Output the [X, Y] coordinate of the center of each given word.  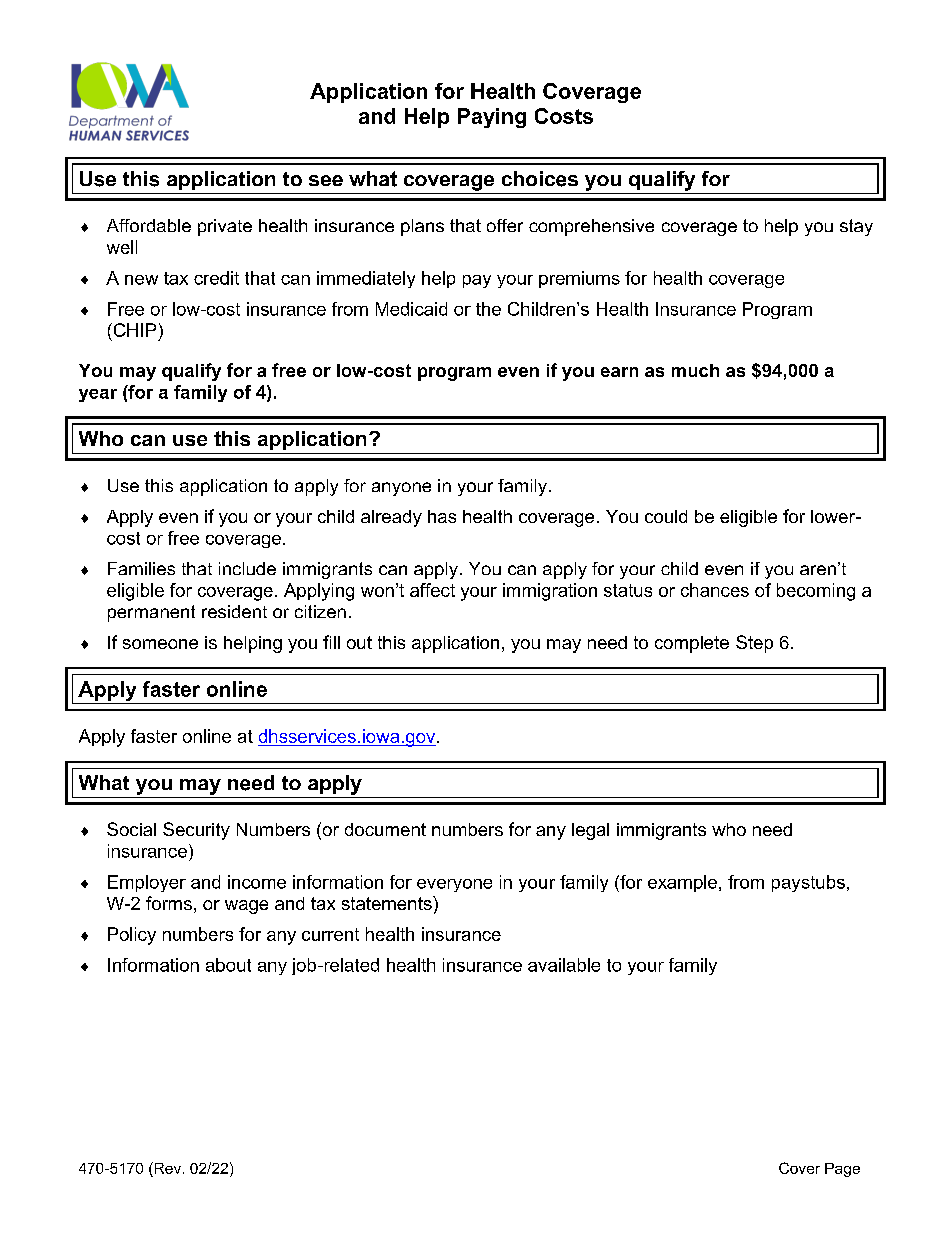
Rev [166, 1168]
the [488, 309]
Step [754, 644]
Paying [492, 118]
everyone [454, 885]
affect [432, 590]
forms [169, 903]
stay [856, 227]
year [98, 395]
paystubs [808, 883]
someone [160, 644]
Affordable [149, 225]
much [695, 370]
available [564, 965]
